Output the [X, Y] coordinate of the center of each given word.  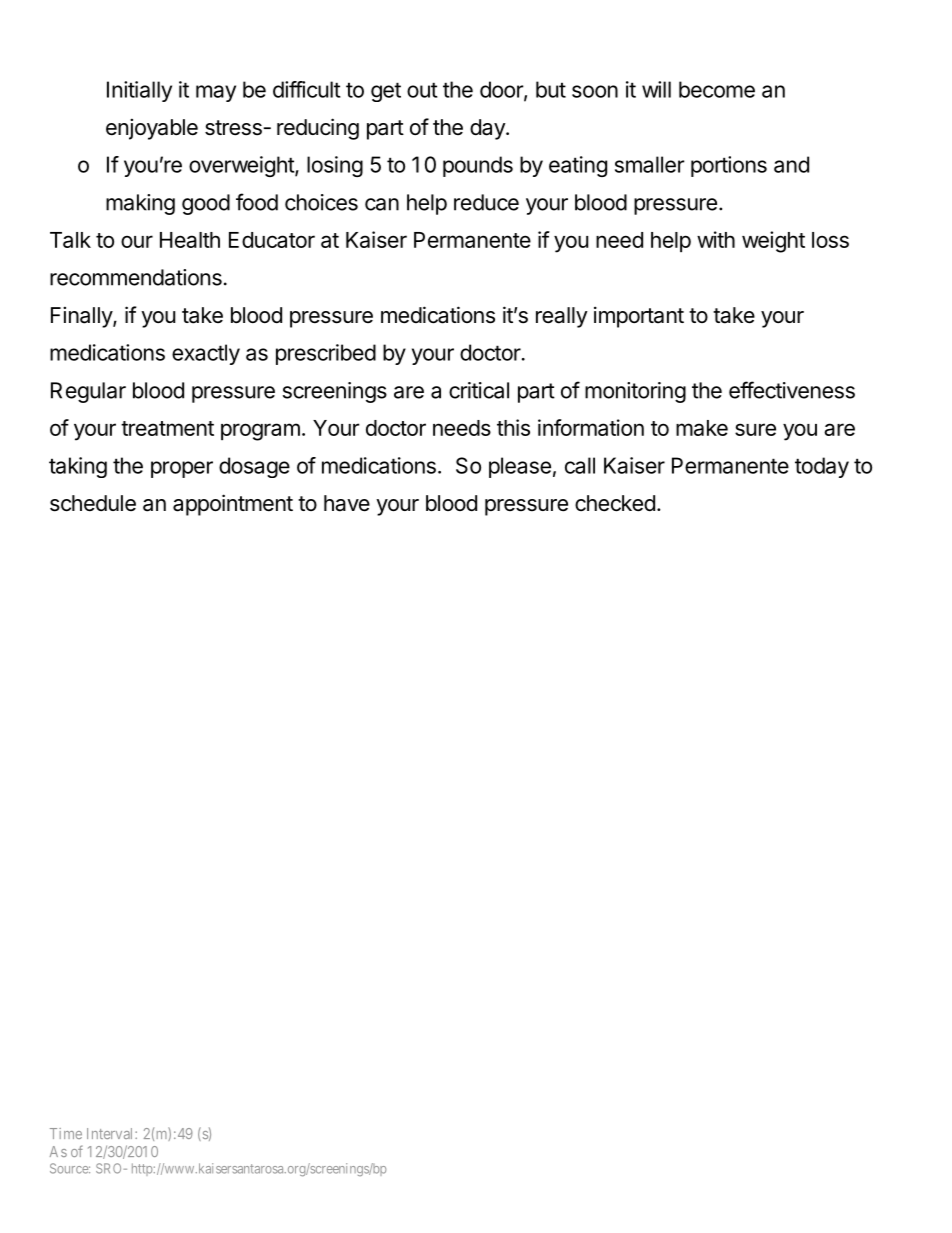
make [702, 428]
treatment [167, 428]
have [347, 503]
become [717, 89]
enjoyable [152, 129]
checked [615, 503]
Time [66, 1133]
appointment [233, 505]
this [513, 427]
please [520, 467]
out [422, 90]
